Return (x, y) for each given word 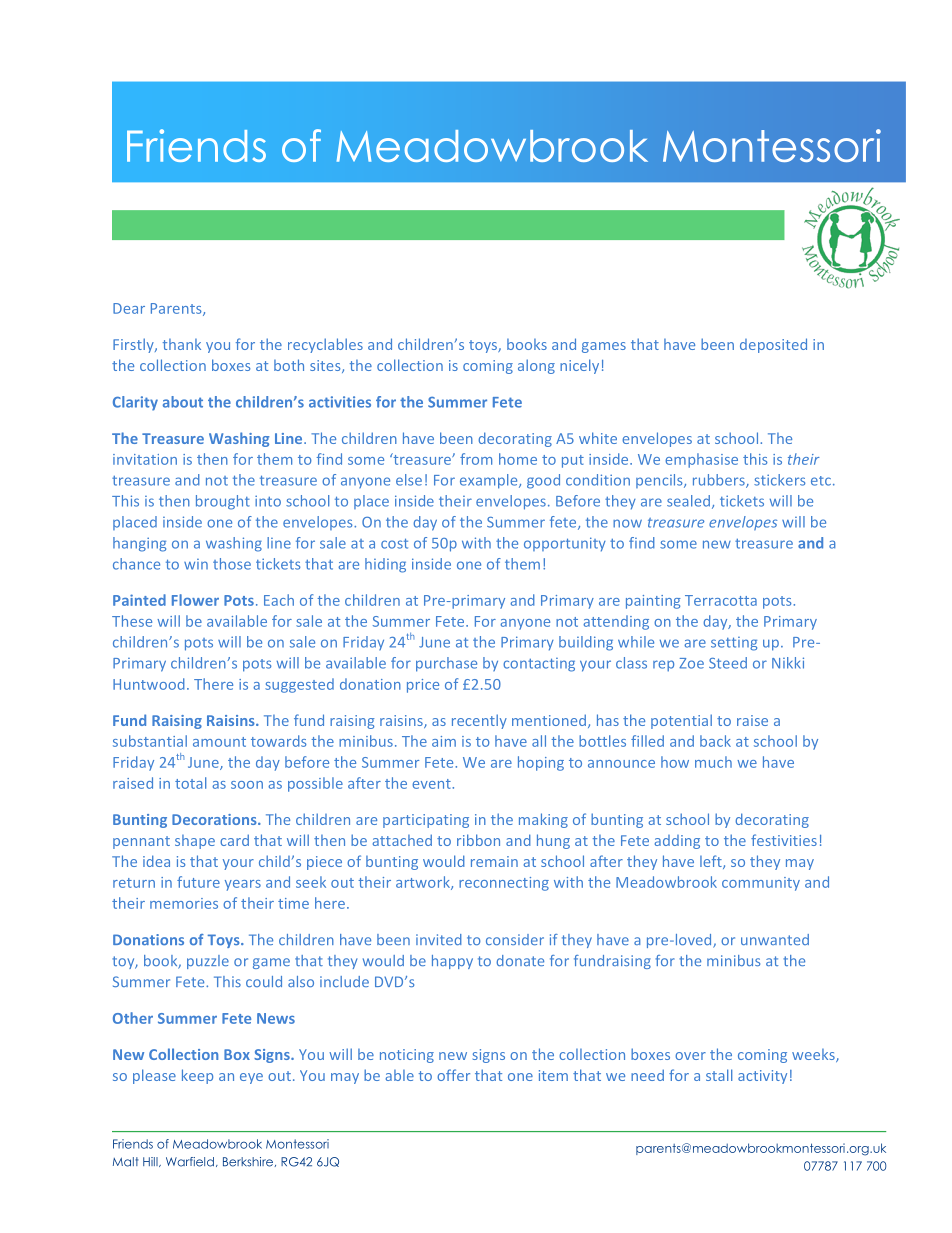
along (536, 366)
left (712, 862)
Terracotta (721, 600)
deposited (773, 345)
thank (182, 344)
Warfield (190, 1162)
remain (494, 861)
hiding (385, 565)
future (198, 882)
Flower (195, 600)
